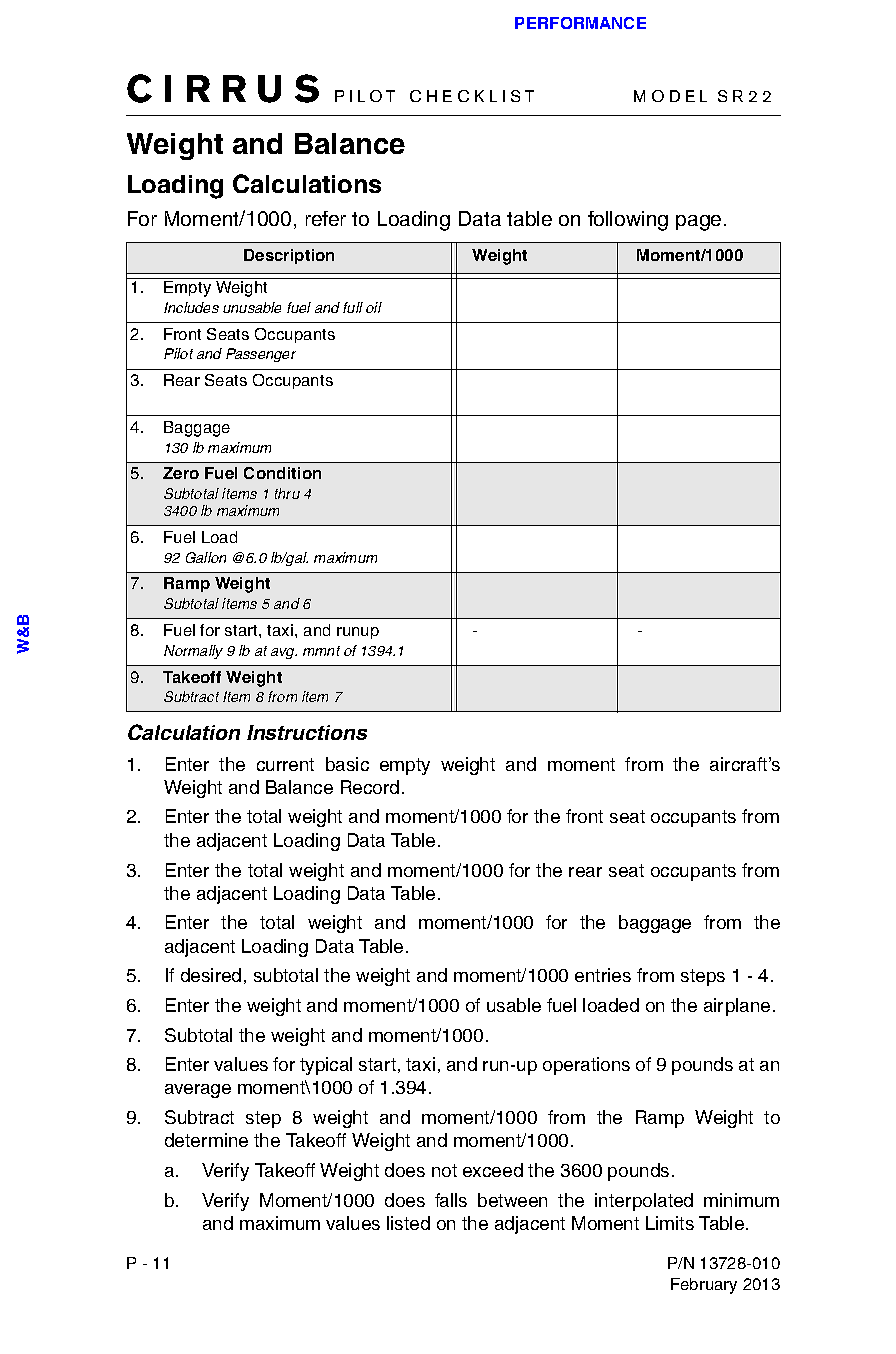  Describe the element at coordinates (284, 653) in the screenshot. I see `avg` at that location.
